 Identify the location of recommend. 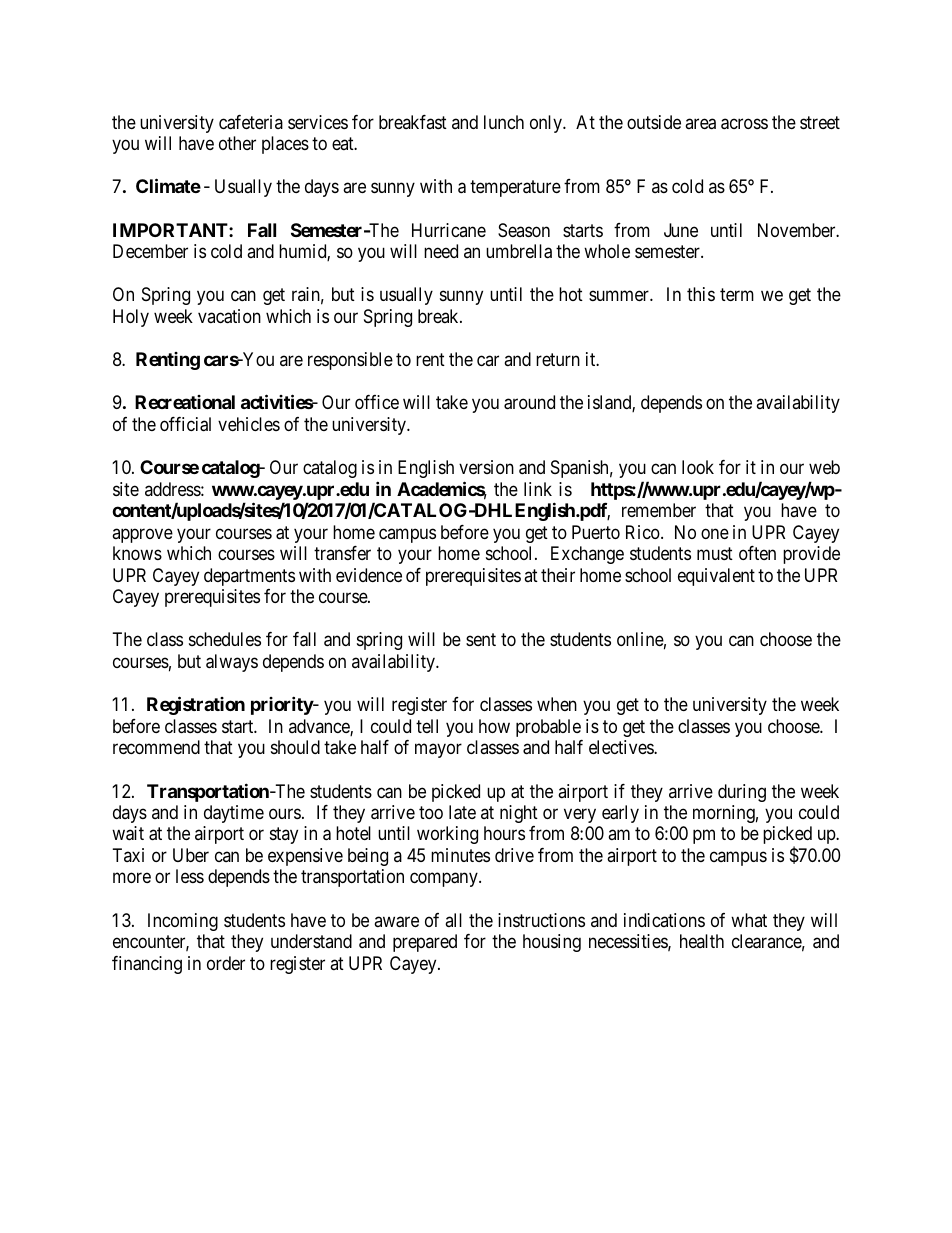
(156, 747).
